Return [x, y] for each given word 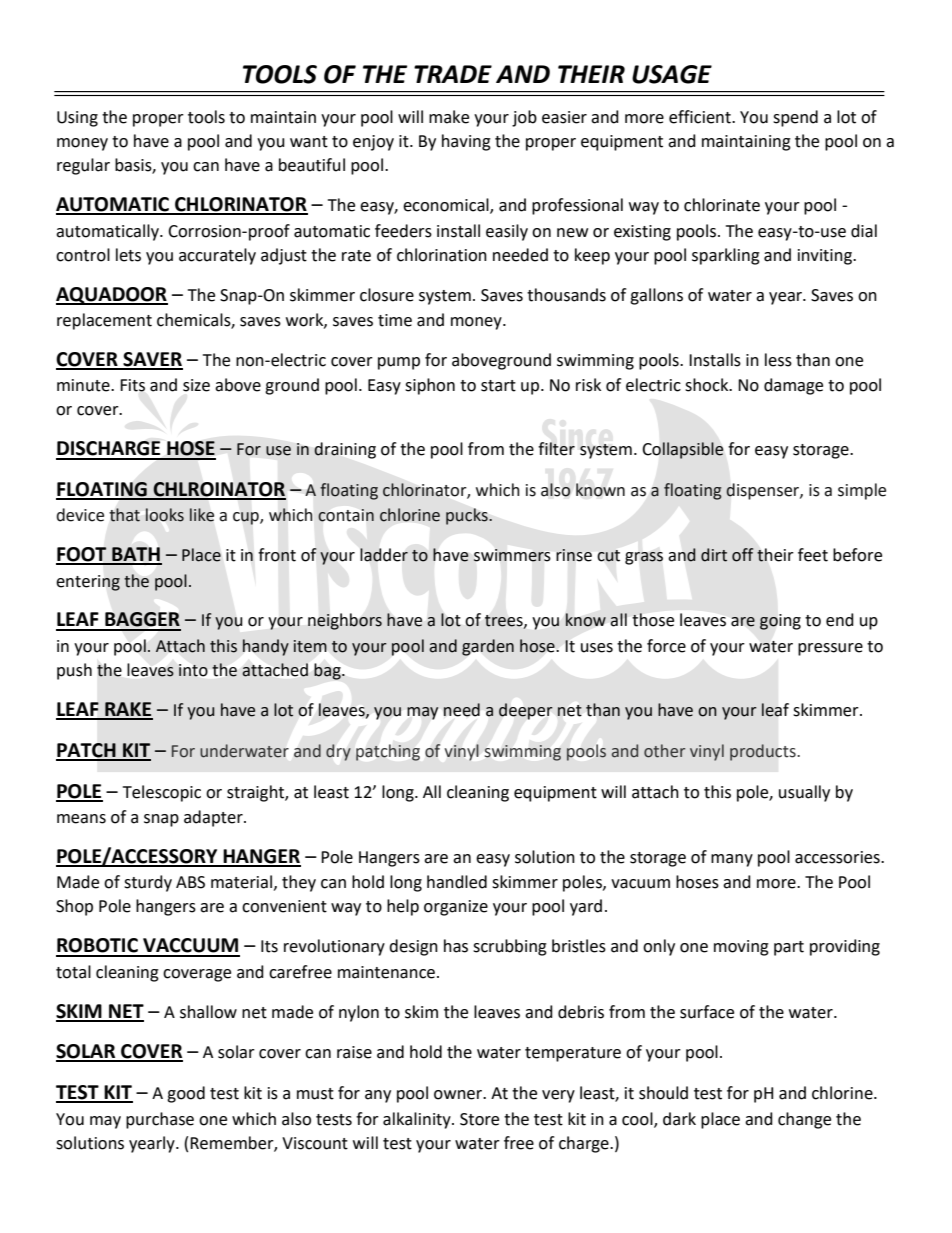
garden [488, 647]
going [780, 622]
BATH [136, 555]
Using [77, 119]
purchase [160, 1120]
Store [479, 1119]
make [449, 117]
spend [795, 118]
